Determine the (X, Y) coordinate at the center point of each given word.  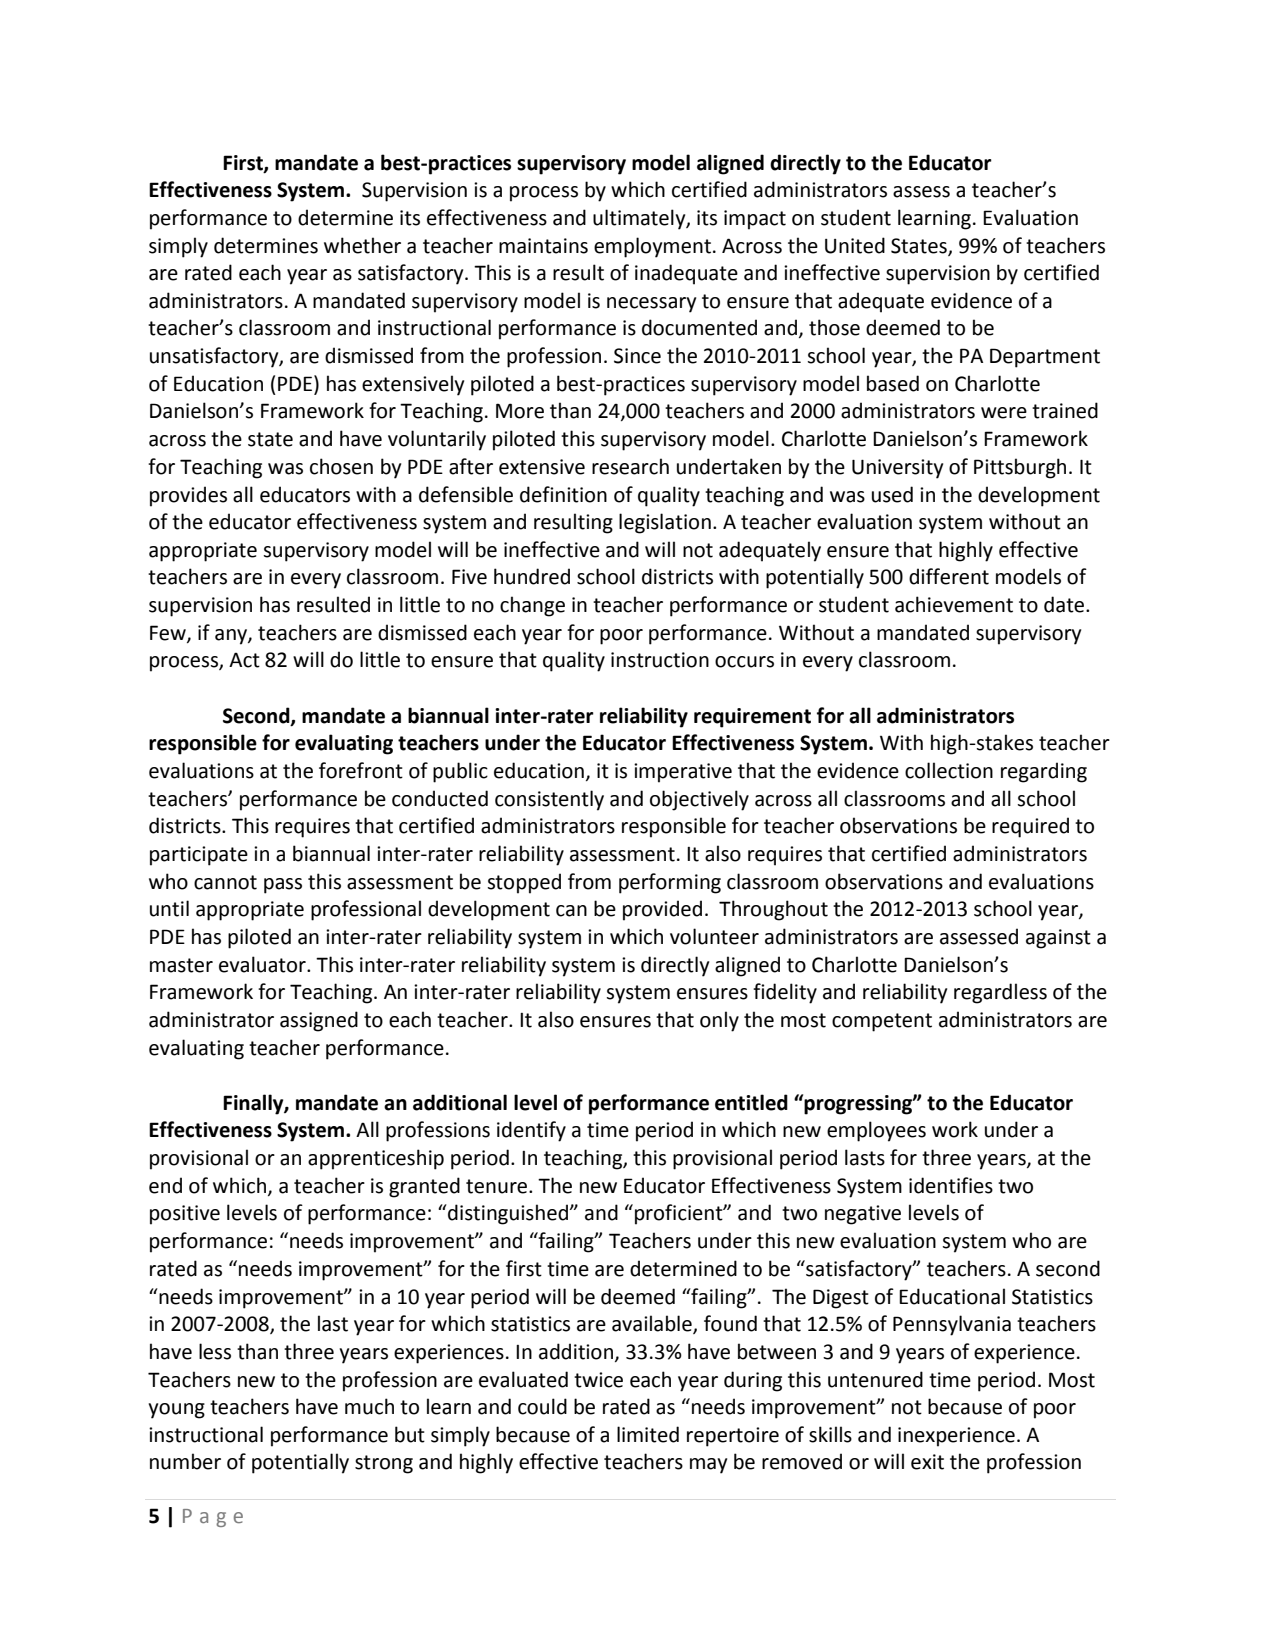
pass (283, 886)
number (185, 1461)
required (1030, 827)
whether (362, 245)
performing (670, 883)
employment (652, 247)
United (855, 245)
